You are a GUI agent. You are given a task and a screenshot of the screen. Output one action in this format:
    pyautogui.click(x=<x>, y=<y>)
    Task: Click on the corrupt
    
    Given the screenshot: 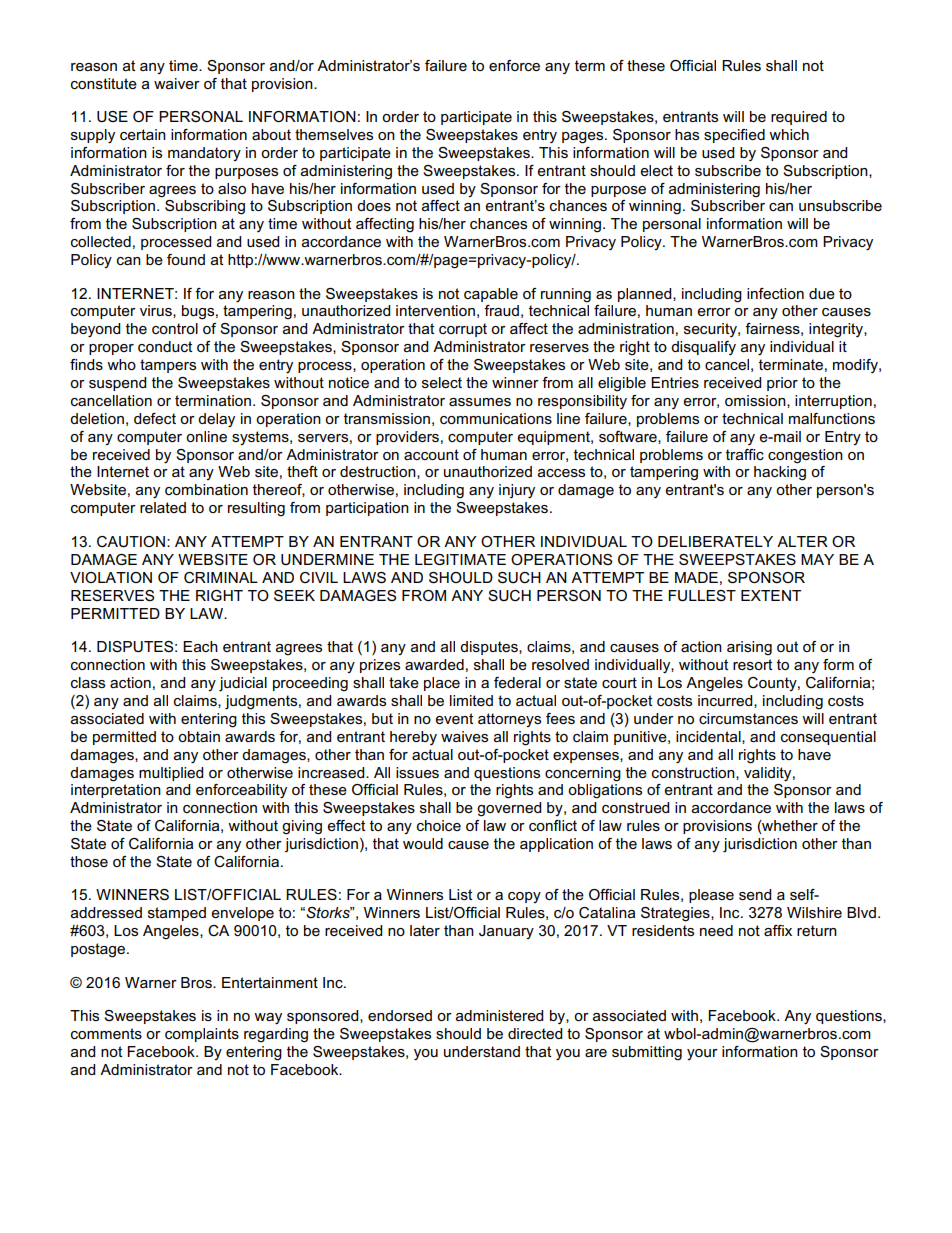 What is the action you would take?
    pyautogui.click(x=463, y=330)
